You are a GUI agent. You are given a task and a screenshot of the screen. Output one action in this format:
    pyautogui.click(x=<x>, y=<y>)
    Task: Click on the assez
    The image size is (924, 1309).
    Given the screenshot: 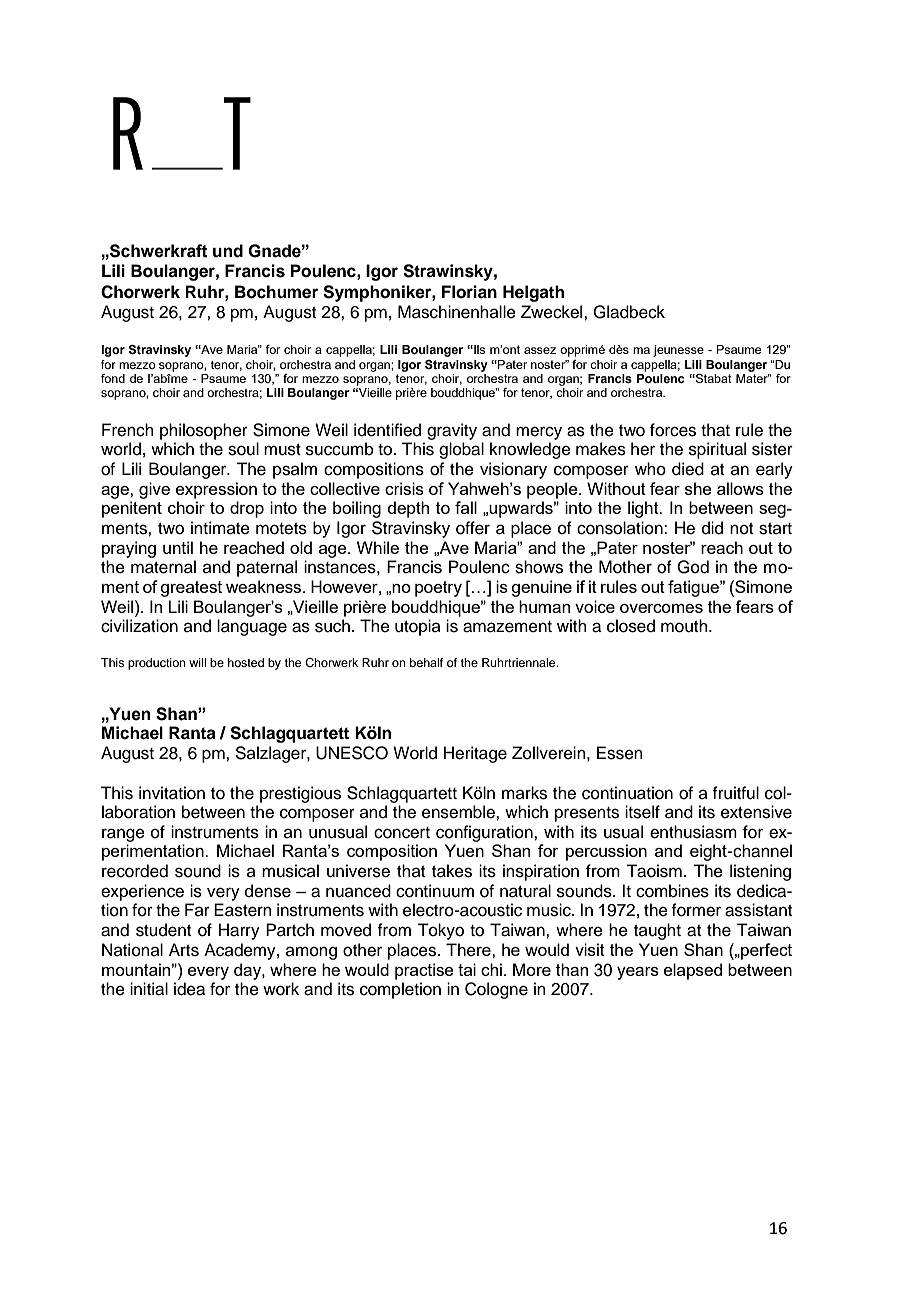 What is the action you would take?
    pyautogui.click(x=540, y=350)
